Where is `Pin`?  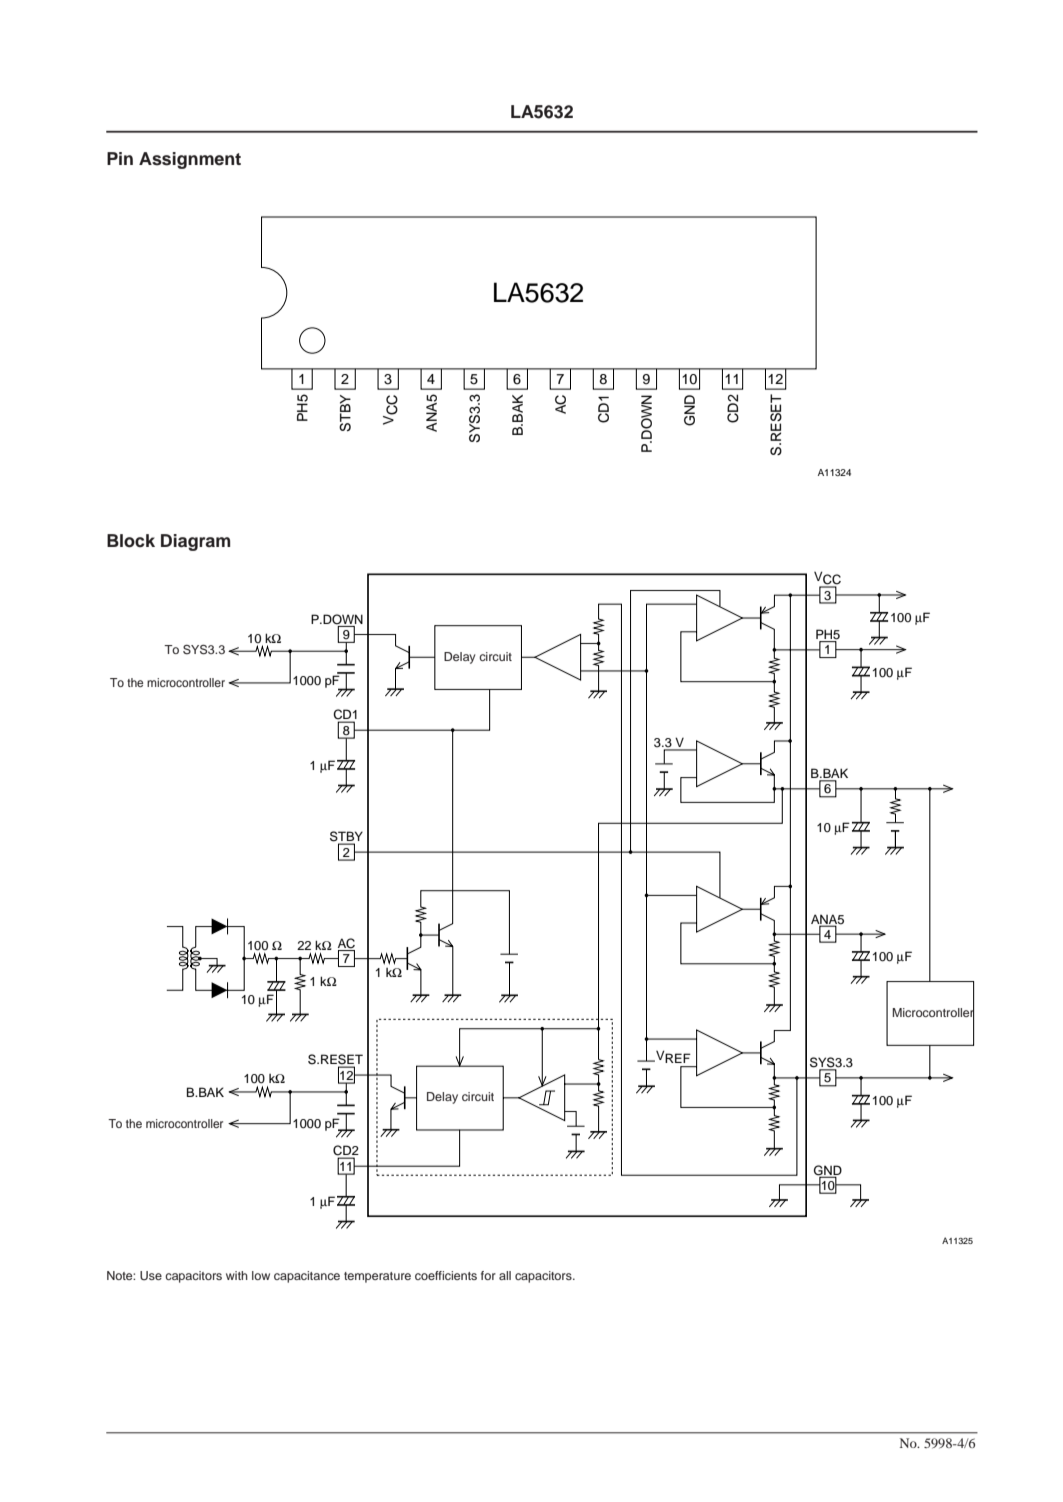 Pin is located at coordinates (120, 158).
